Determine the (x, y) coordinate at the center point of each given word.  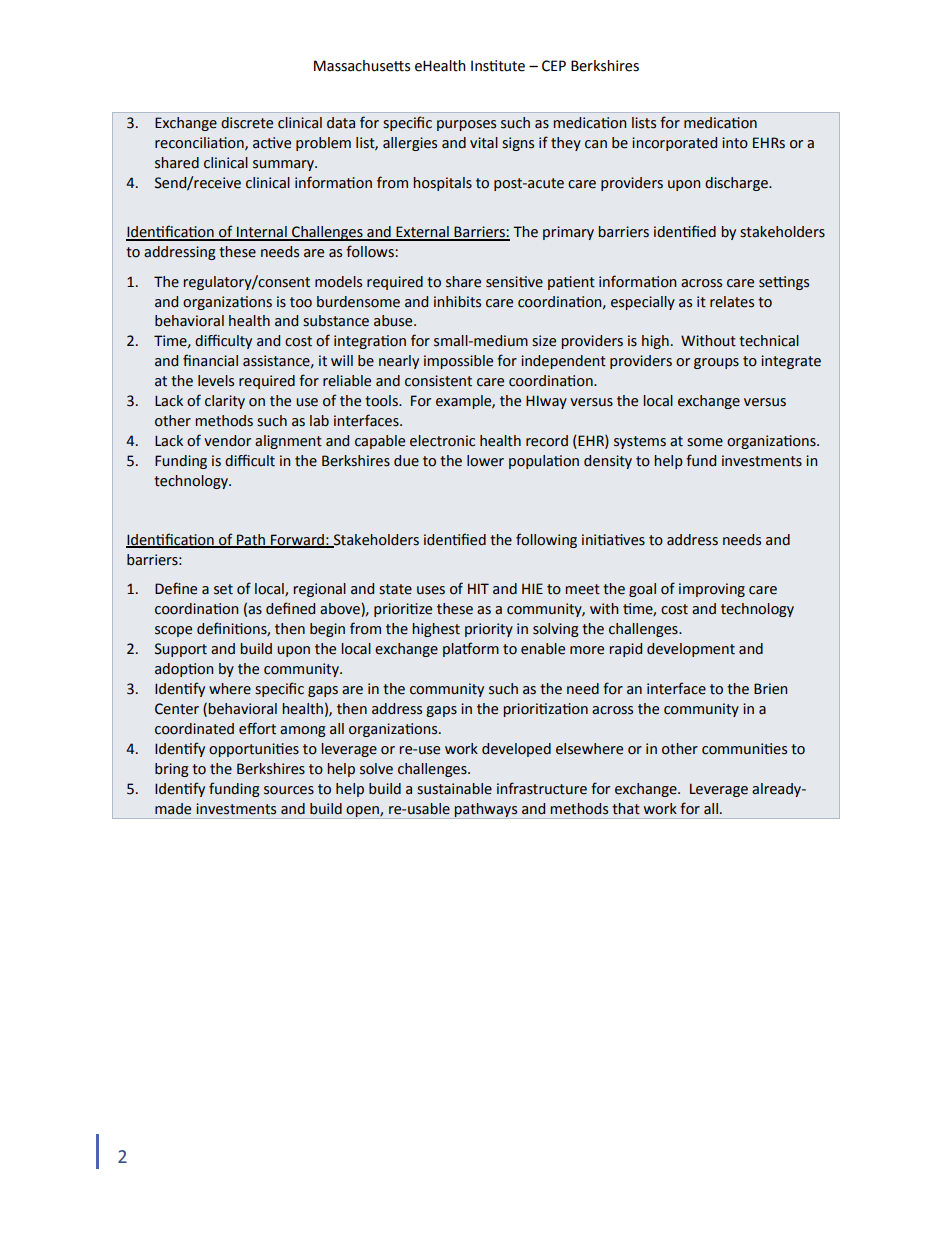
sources (289, 790)
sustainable (454, 789)
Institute (498, 66)
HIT (478, 588)
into (735, 143)
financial (210, 360)
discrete (247, 123)
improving (712, 590)
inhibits (457, 302)
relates (732, 302)
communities (744, 749)
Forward (297, 540)
